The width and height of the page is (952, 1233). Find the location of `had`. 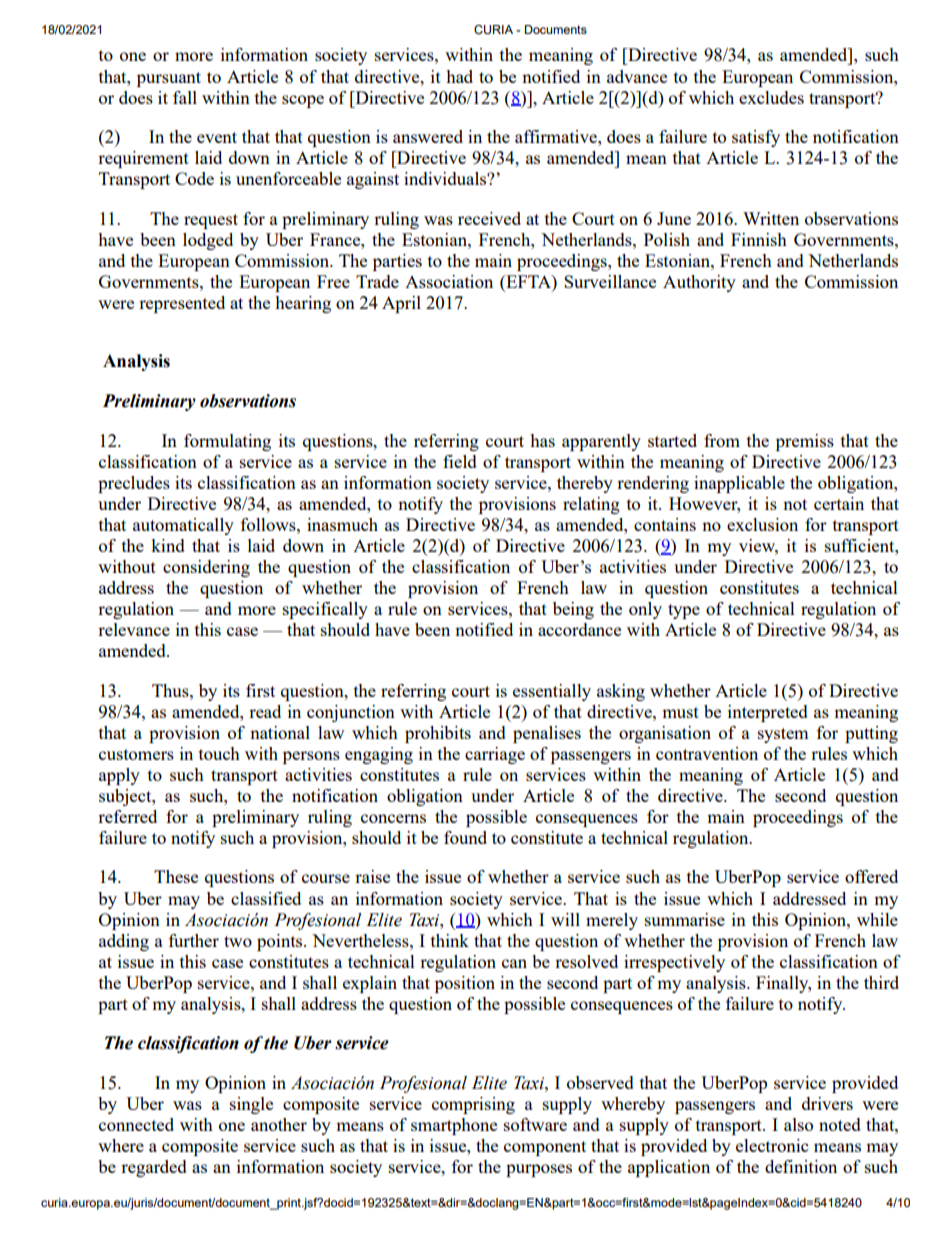

had is located at coordinates (459, 76).
